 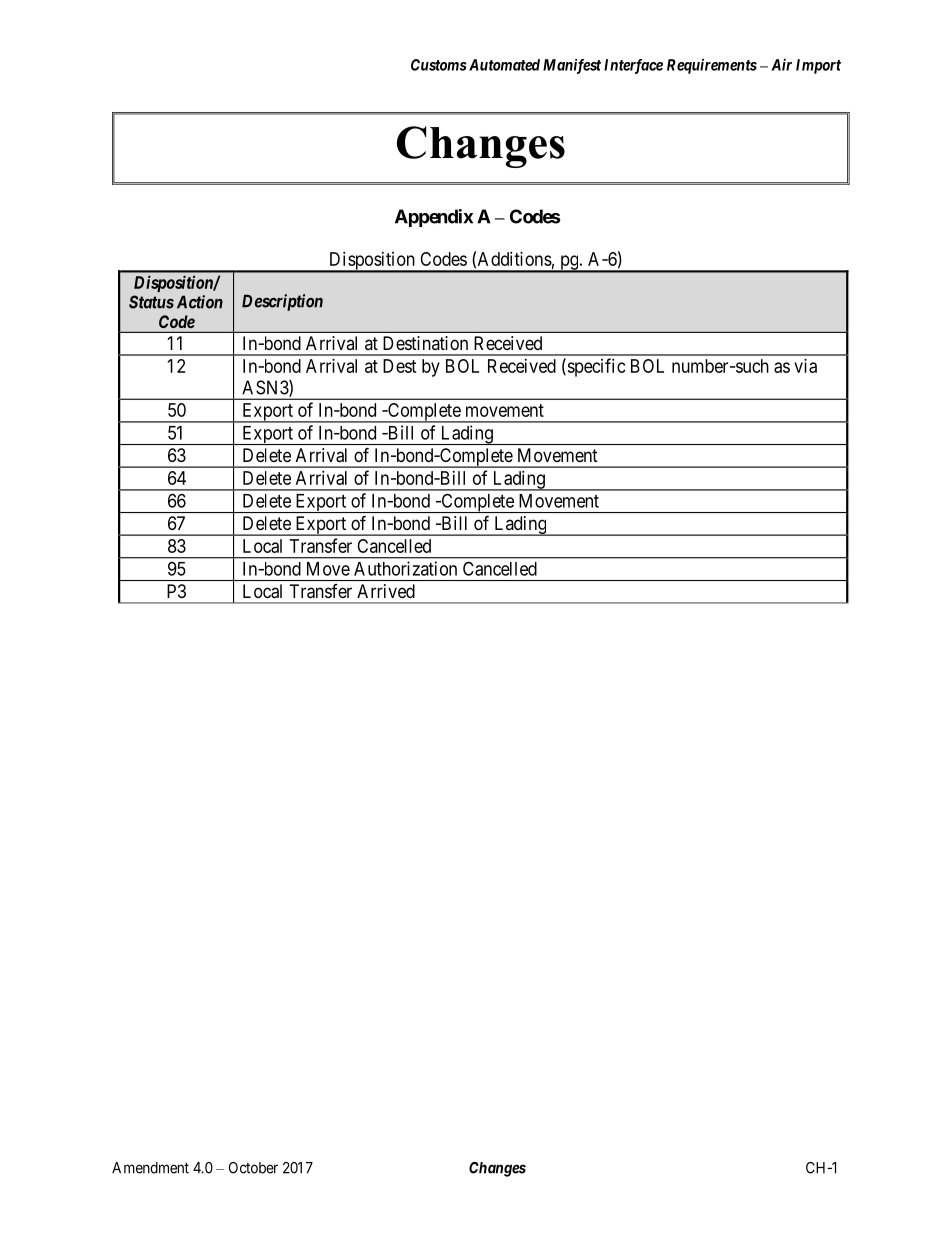 I want to click on Automated, so click(x=503, y=65).
